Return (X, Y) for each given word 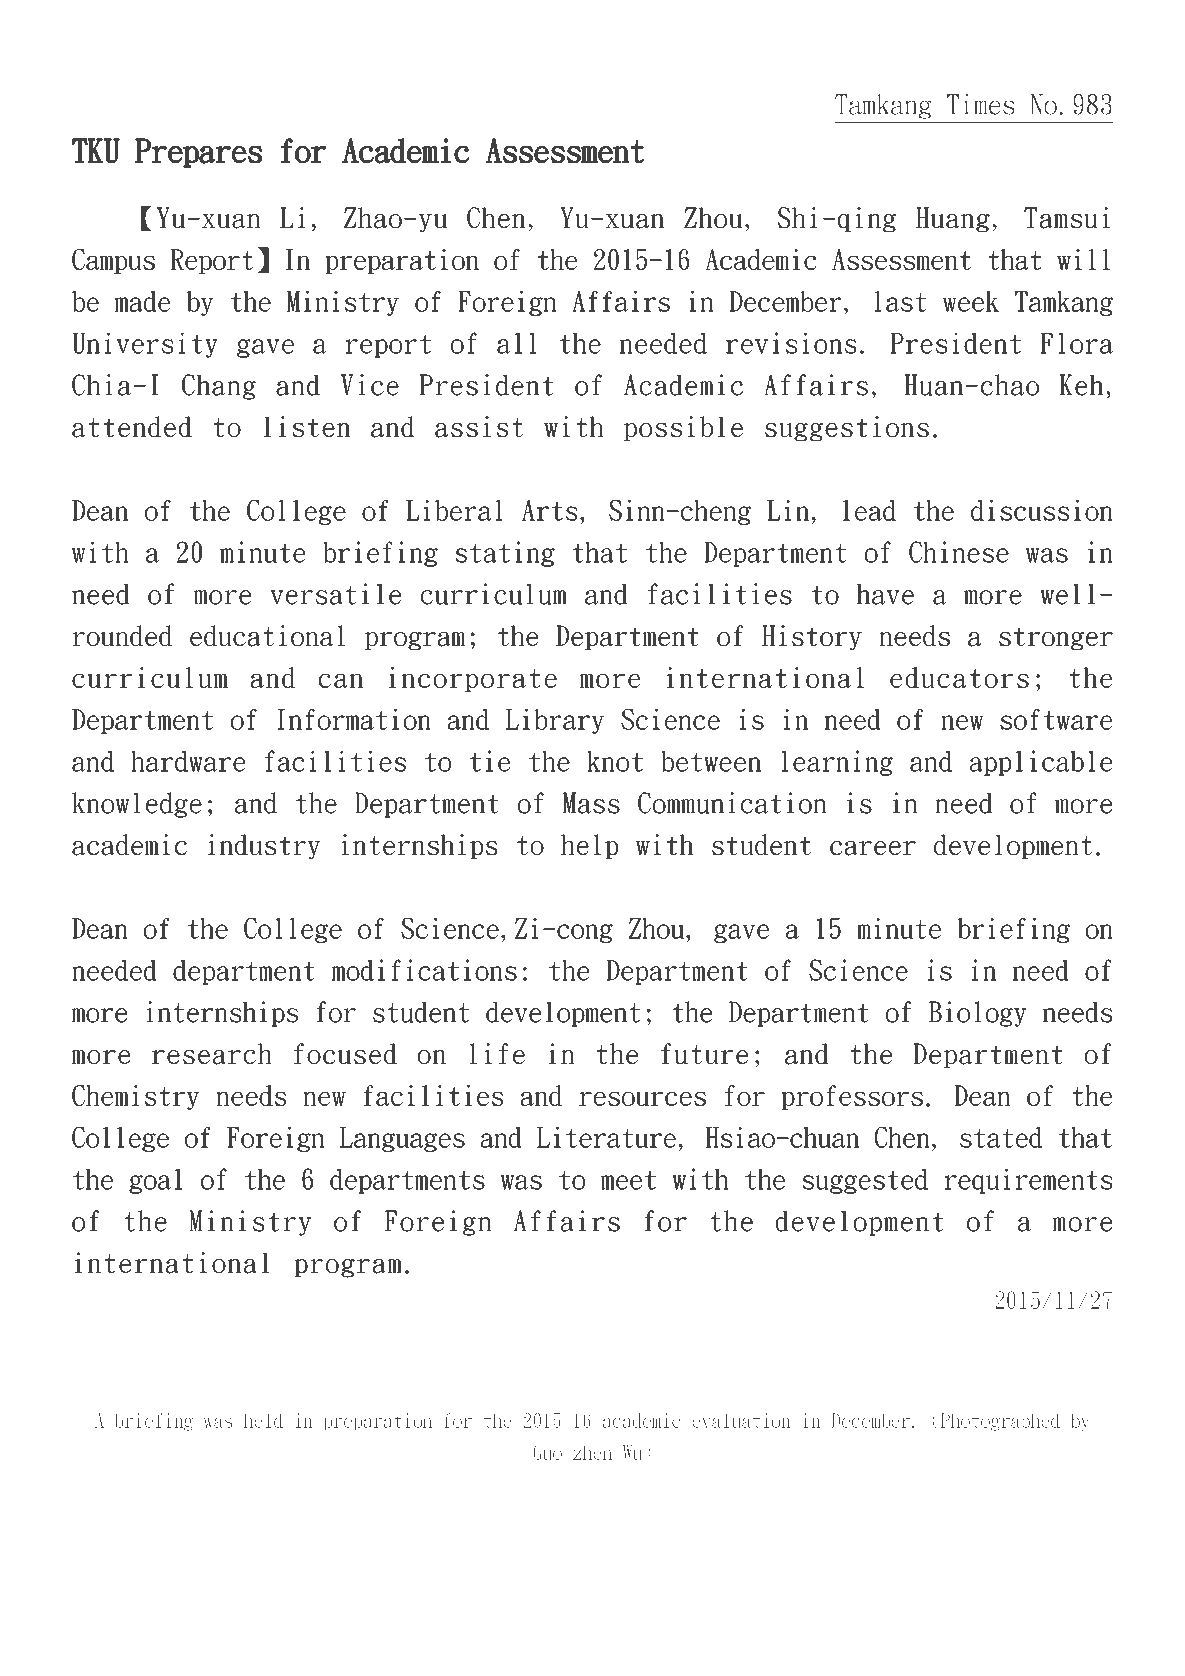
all (517, 343)
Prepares (198, 153)
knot (615, 761)
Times (980, 104)
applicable (1041, 763)
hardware (188, 761)
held (263, 1420)
